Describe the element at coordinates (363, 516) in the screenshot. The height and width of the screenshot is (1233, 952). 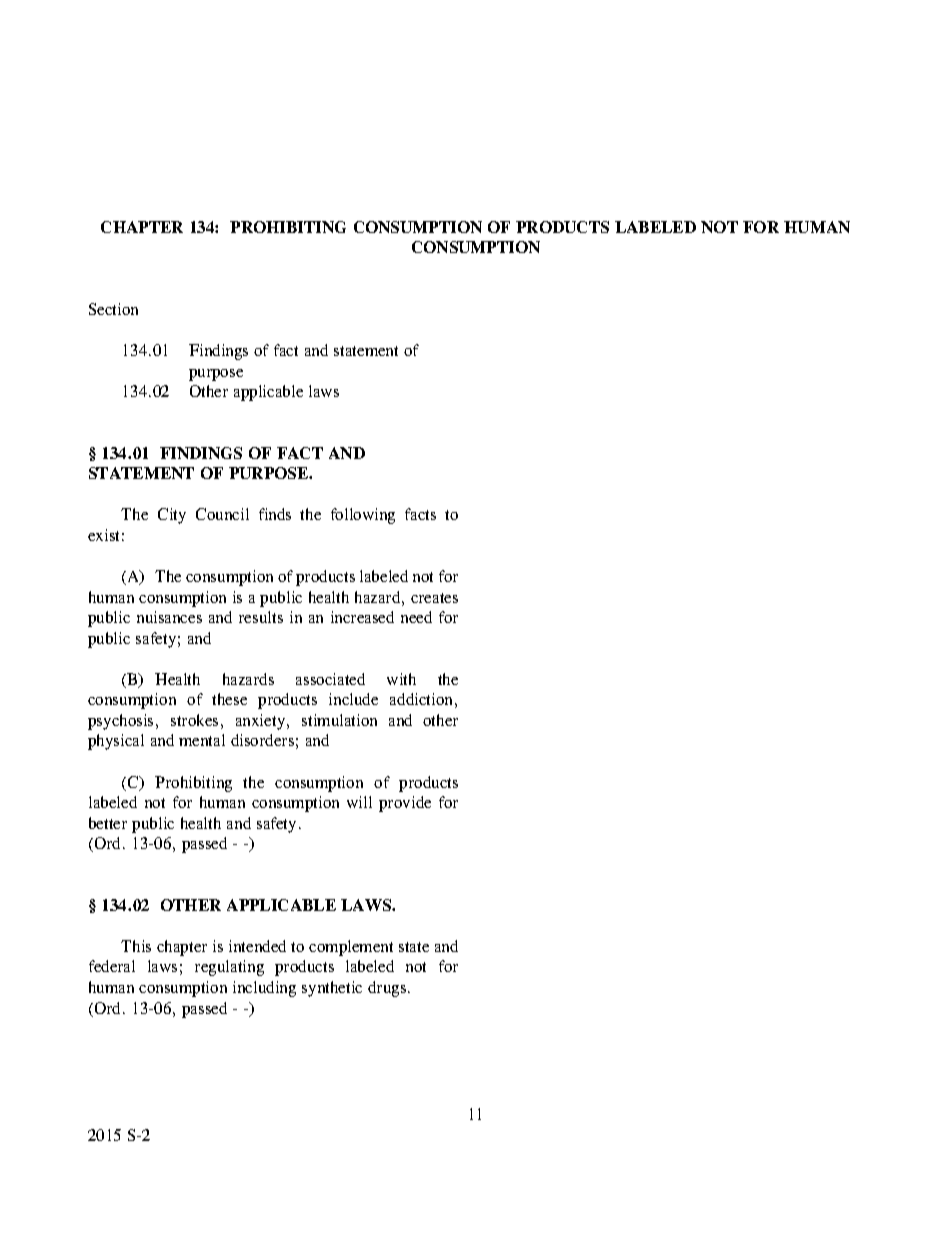
I see `following` at that location.
